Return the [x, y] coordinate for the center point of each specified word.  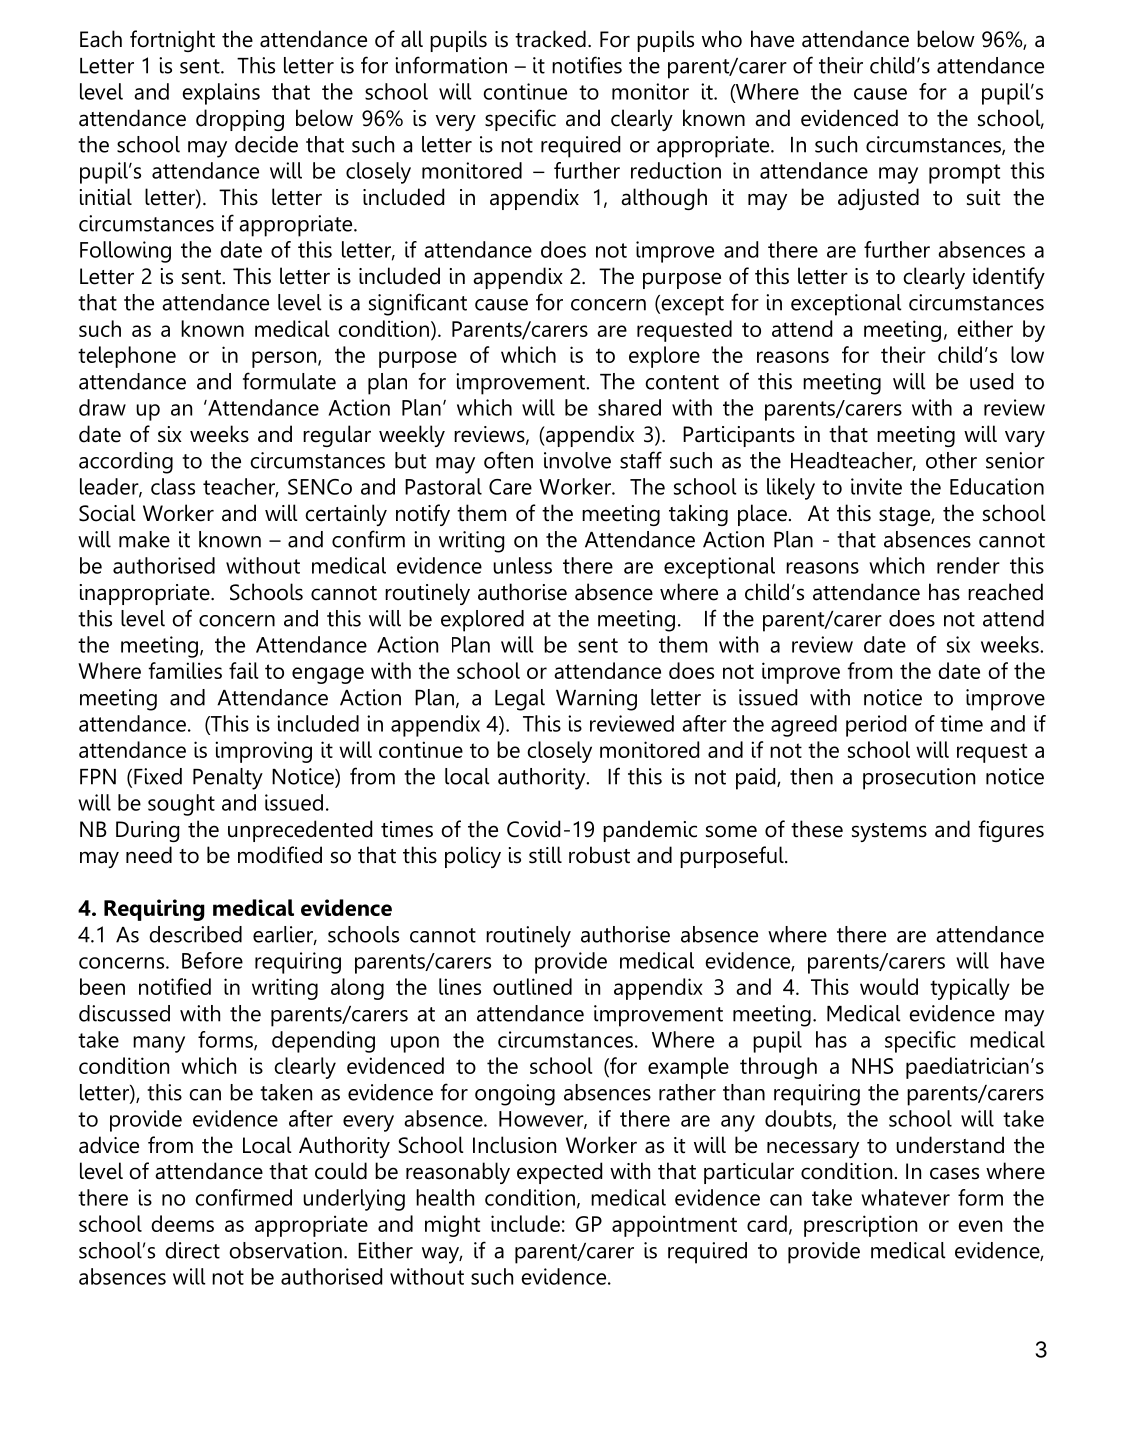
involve [577, 460]
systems [889, 832]
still [545, 855]
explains [221, 94]
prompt [964, 174]
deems [182, 1223]
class [173, 486]
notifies [587, 65]
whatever [905, 1197]
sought [181, 805]
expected [559, 1173]
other [951, 460]
